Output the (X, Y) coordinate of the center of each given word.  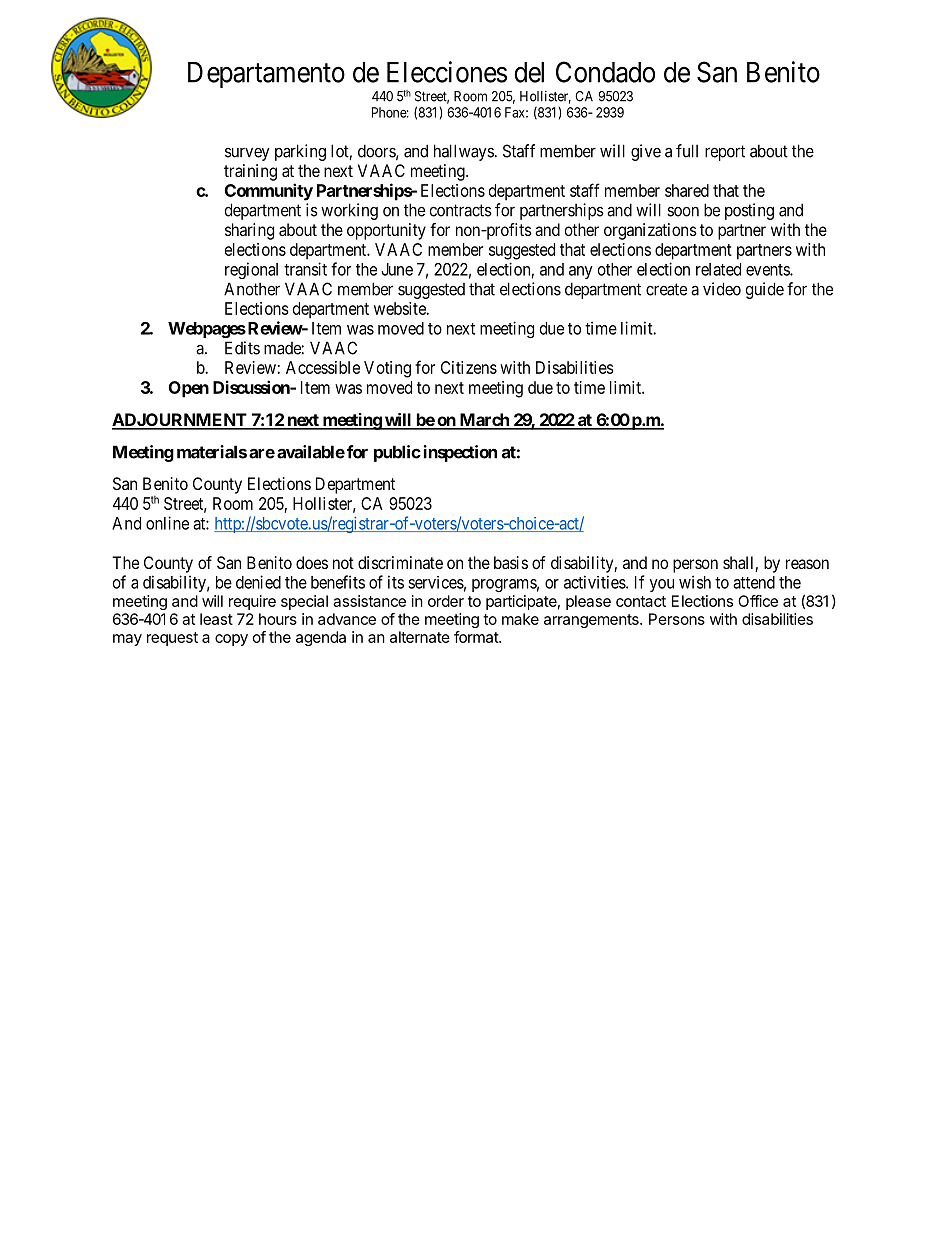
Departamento (266, 75)
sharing (249, 231)
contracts (461, 210)
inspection (460, 453)
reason (807, 564)
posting (749, 211)
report (725, 153)
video (722, 289)
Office (758, 601)
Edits (242, 348)
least (216, 619)
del (529, 72)
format (477, 637)
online (167, 523)
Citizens (469, 367)
